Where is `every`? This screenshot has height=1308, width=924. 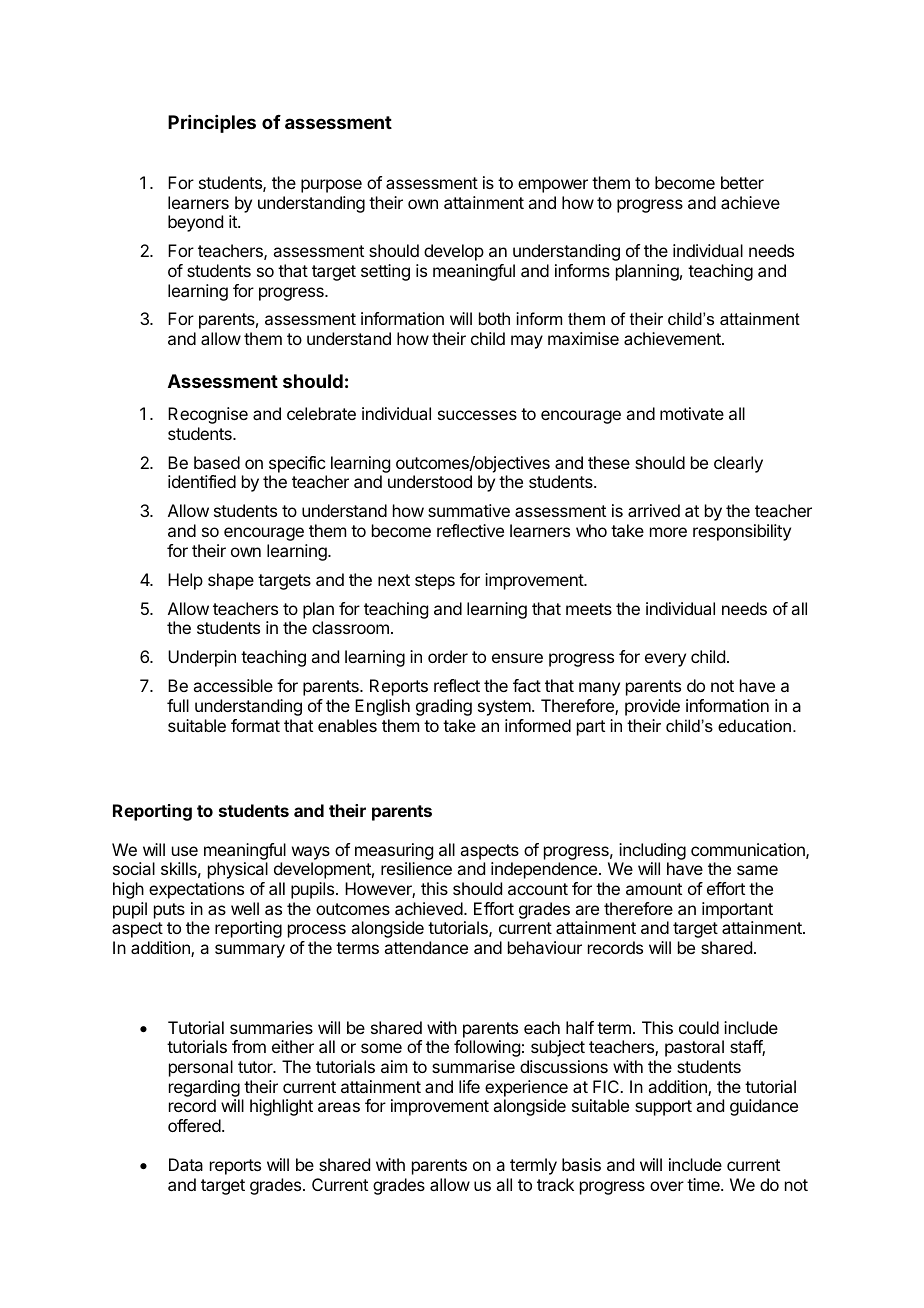 every is located at coordinates (665, 660).
